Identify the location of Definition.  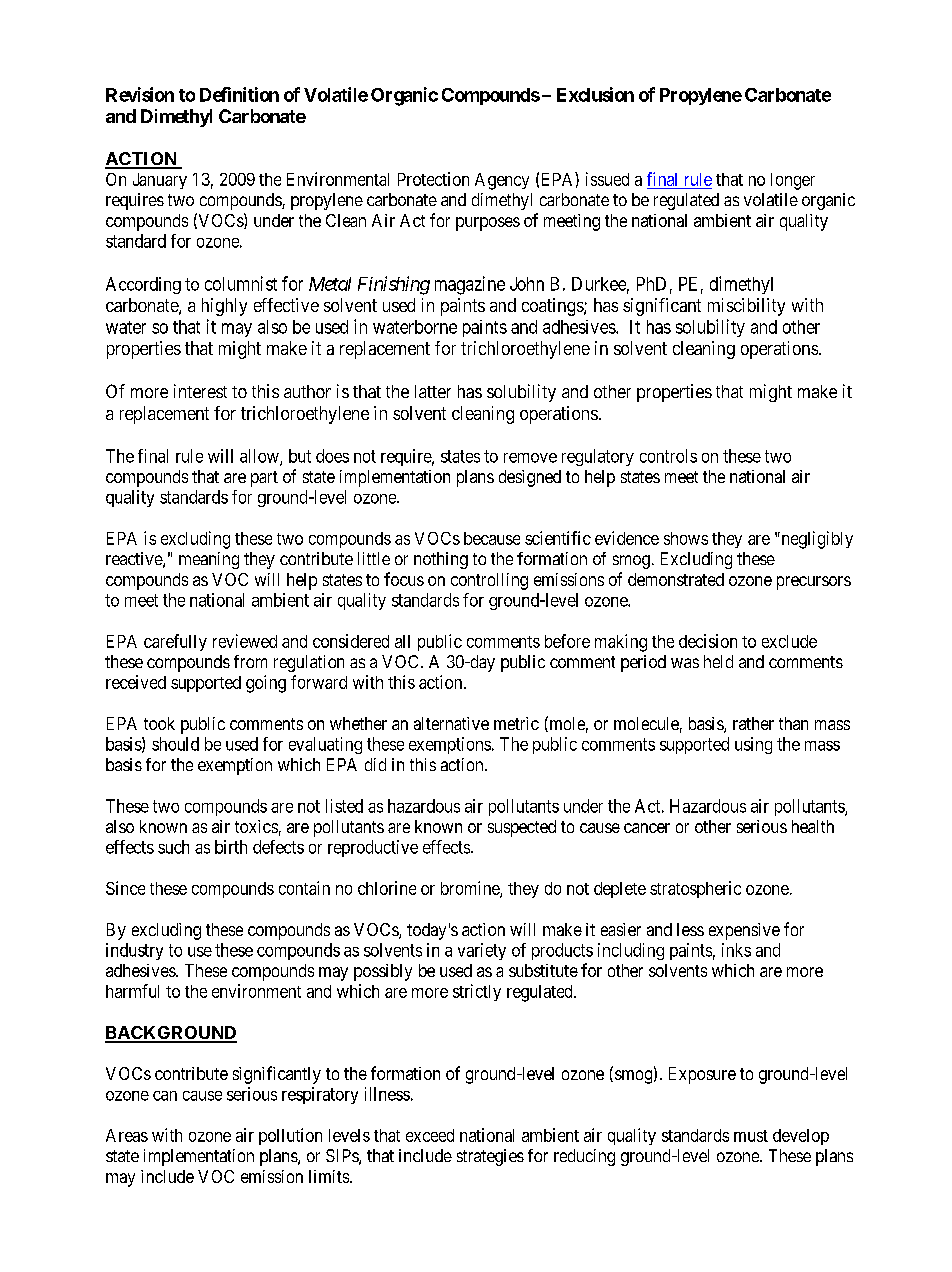
(239, 94).
